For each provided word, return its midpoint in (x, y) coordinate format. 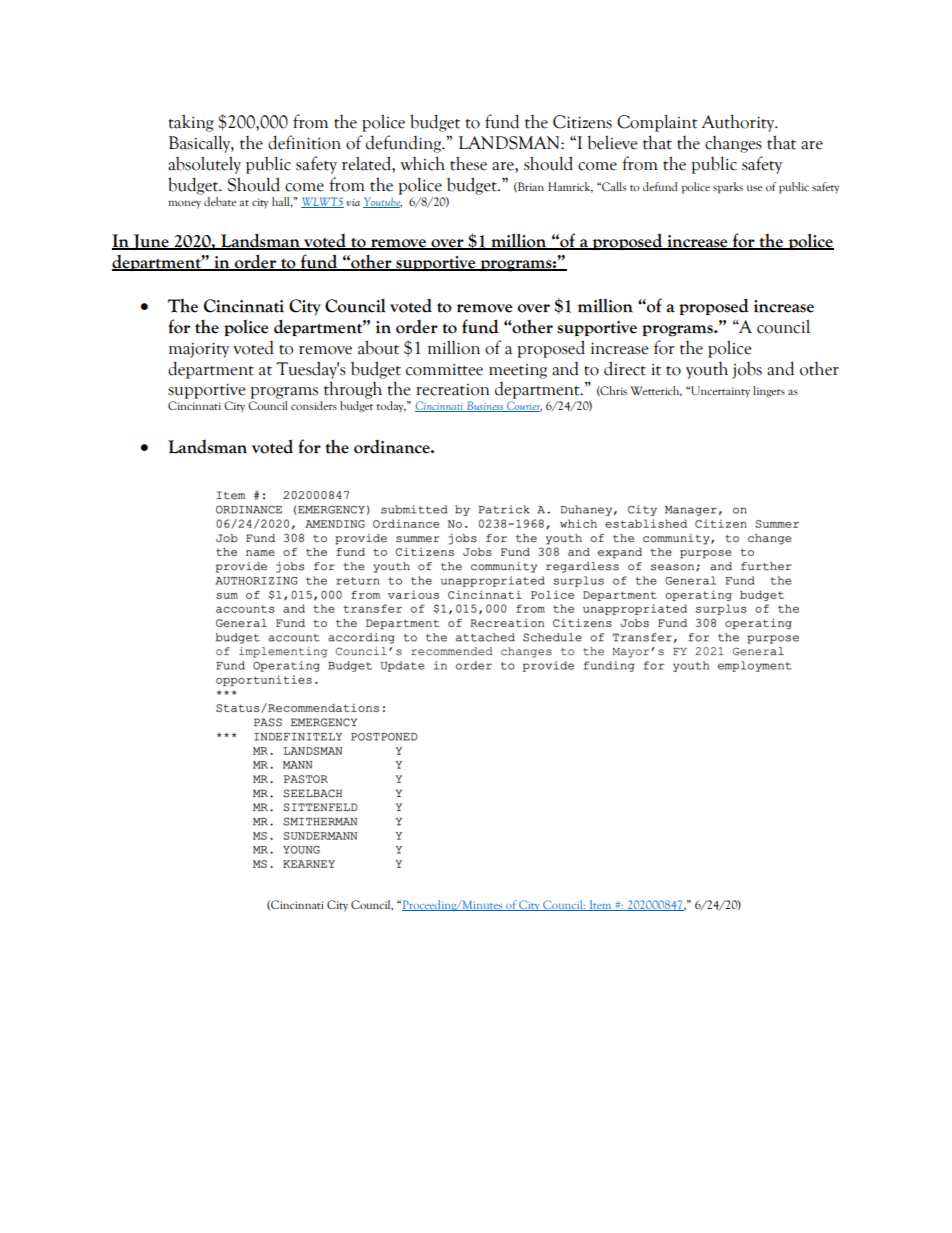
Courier (523, 406)
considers (314, 405)
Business (485, 406)
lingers (769, 392)
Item (600, 905)
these (468, 163)
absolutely (204, 165)
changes (733, 144)
